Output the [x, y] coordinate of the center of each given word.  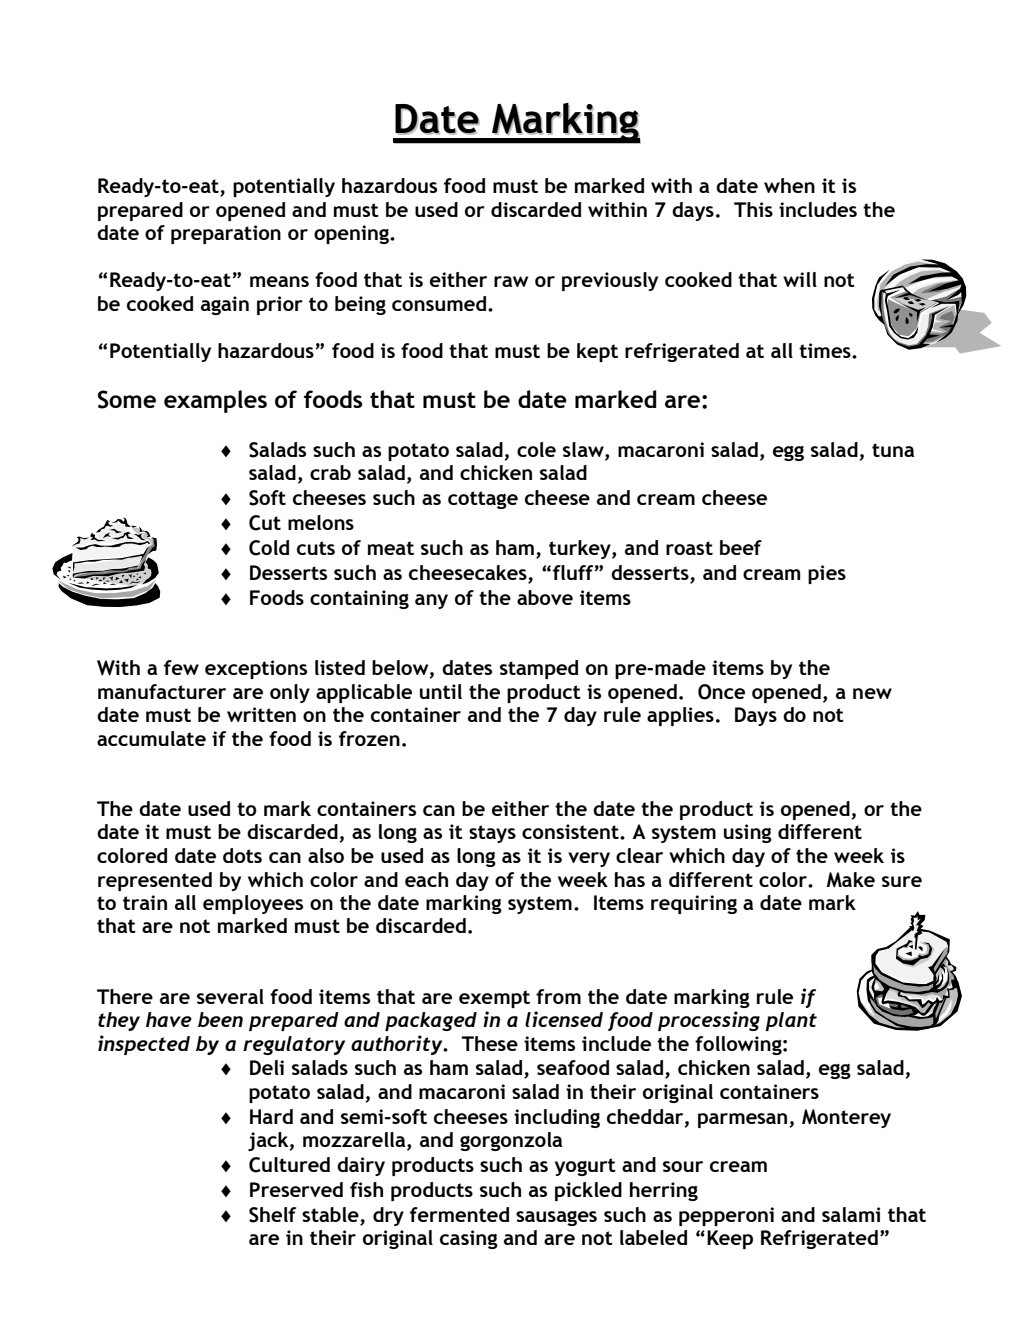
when [789, 185]
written [261, 714]
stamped [539, 669]
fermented [459, 1214]
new [872, 693]
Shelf [272, 1215]
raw [511, 281]
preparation [226, 234]
